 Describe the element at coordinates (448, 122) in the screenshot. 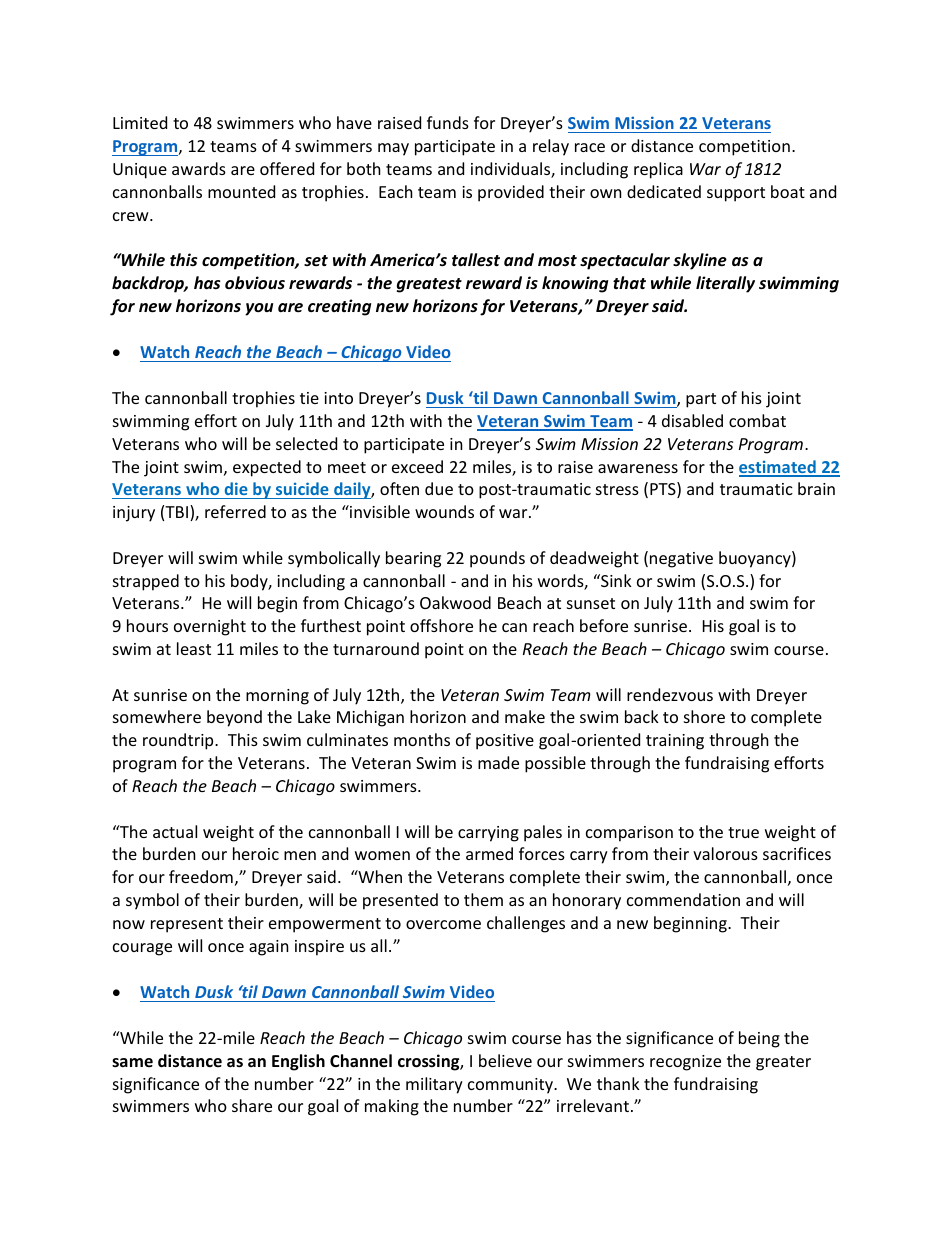

I see `funds` at that location.
